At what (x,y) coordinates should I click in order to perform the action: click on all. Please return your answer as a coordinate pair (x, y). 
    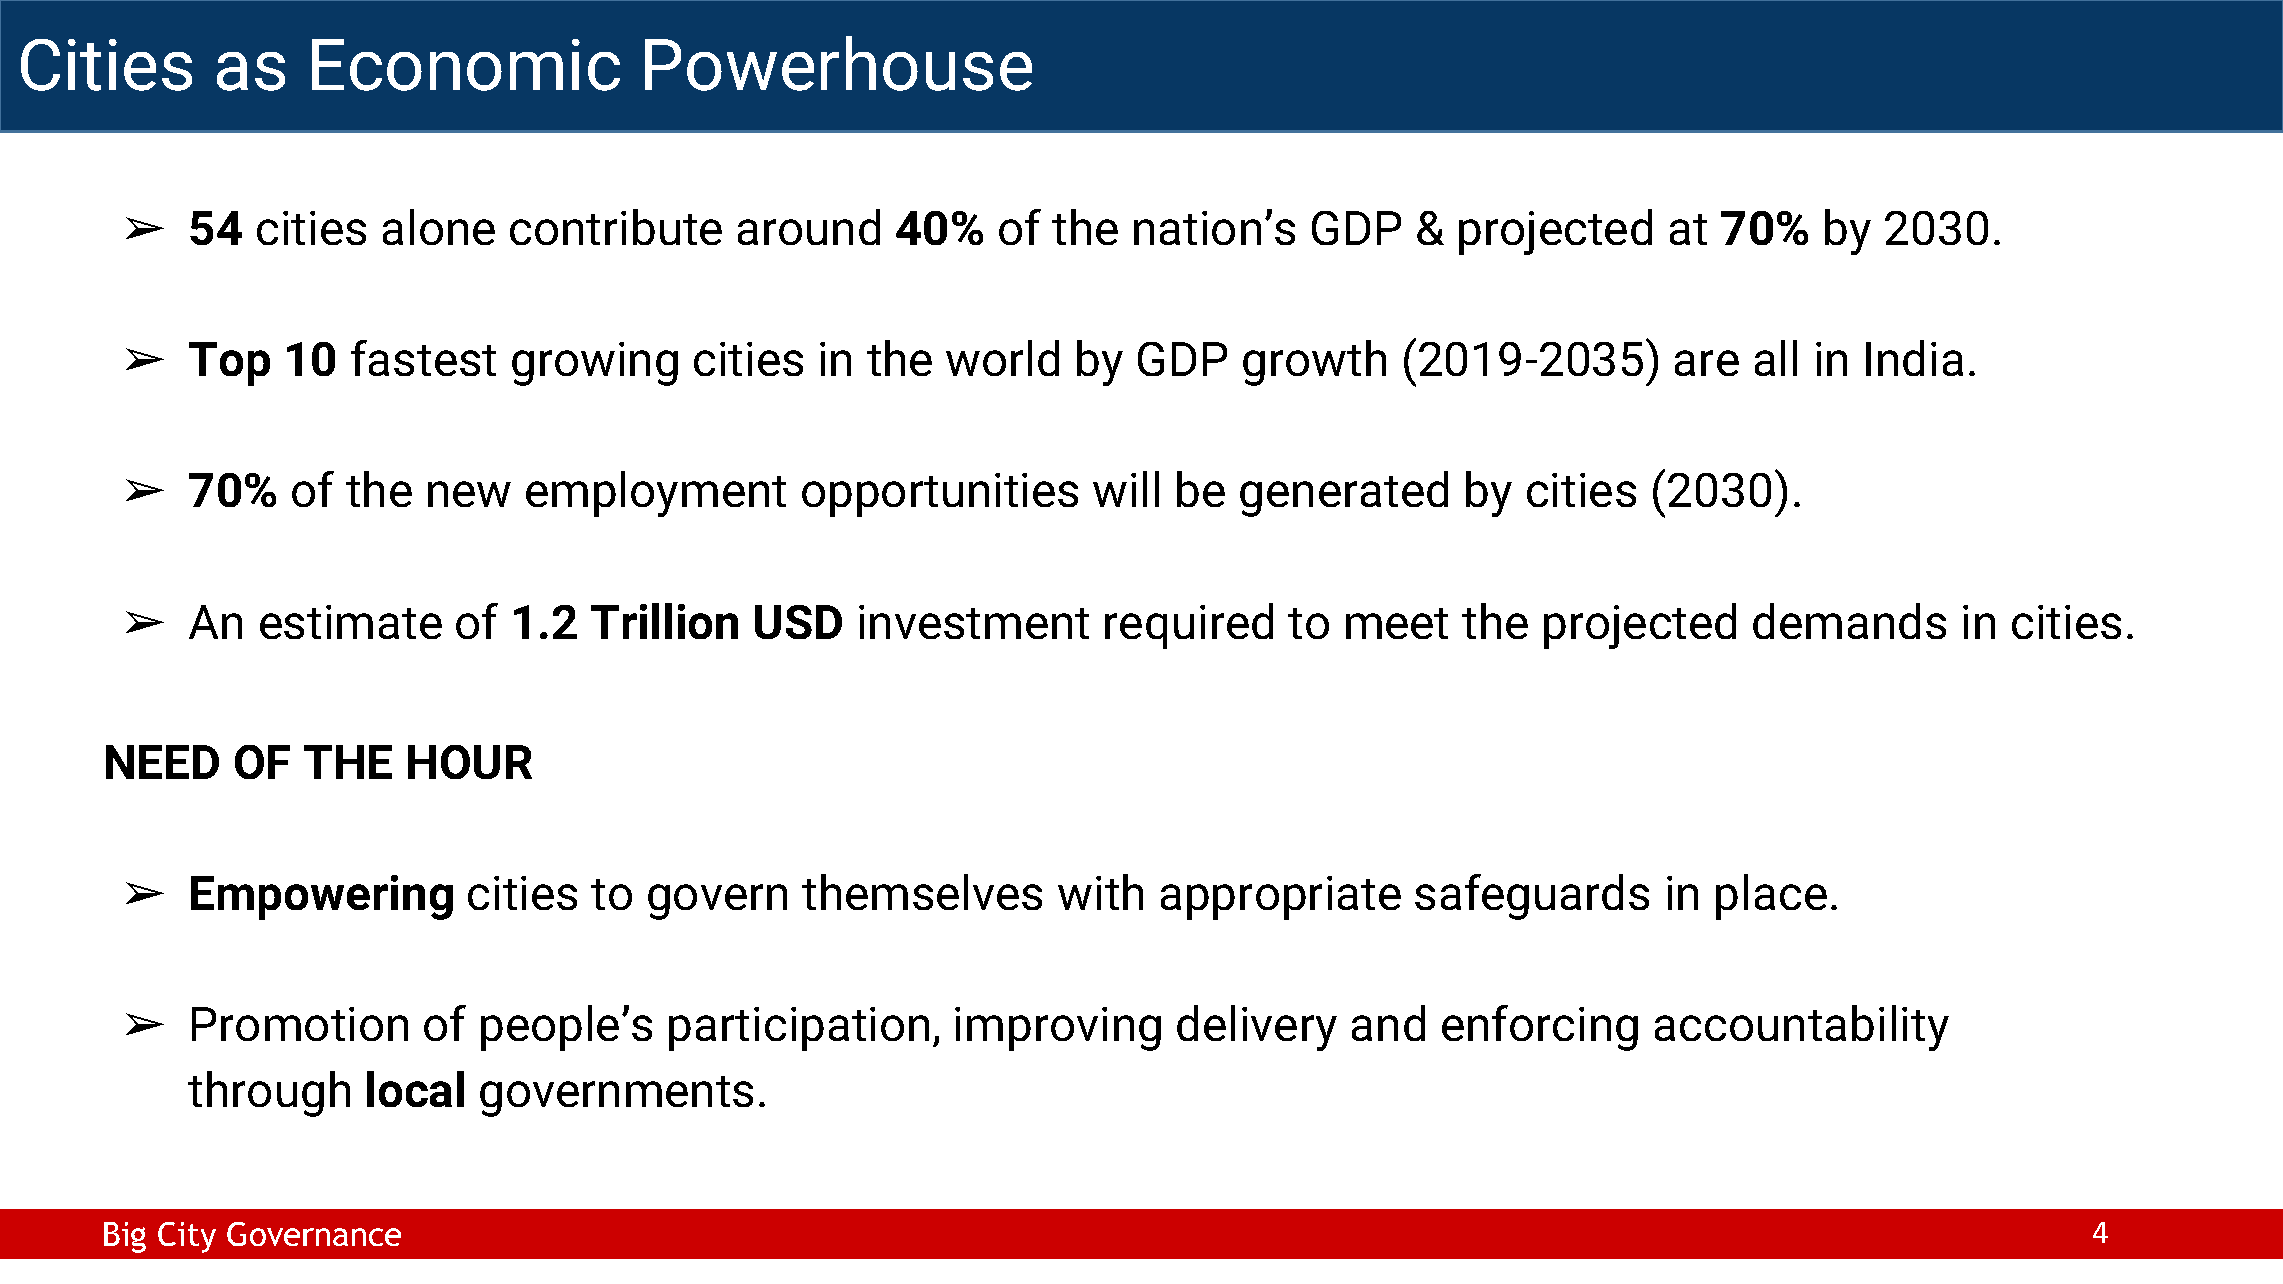
    Looking at the image, I should click on (1776, 358).
